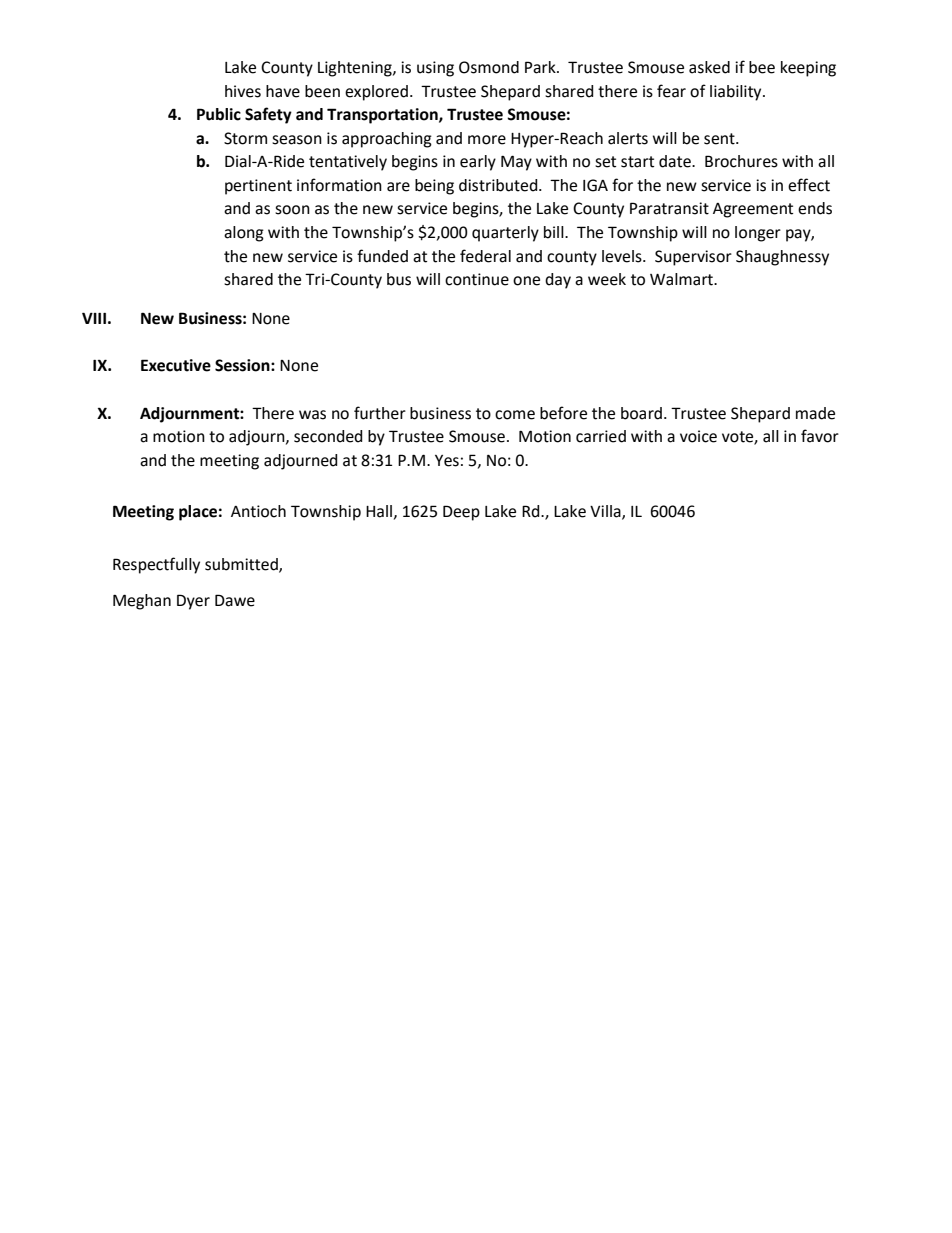 Image resolution: width=952 pixels, height=1233 pixels. Describe the element at coordinates (258, 187) in the screenshot. I see `pertinent` at that location.
